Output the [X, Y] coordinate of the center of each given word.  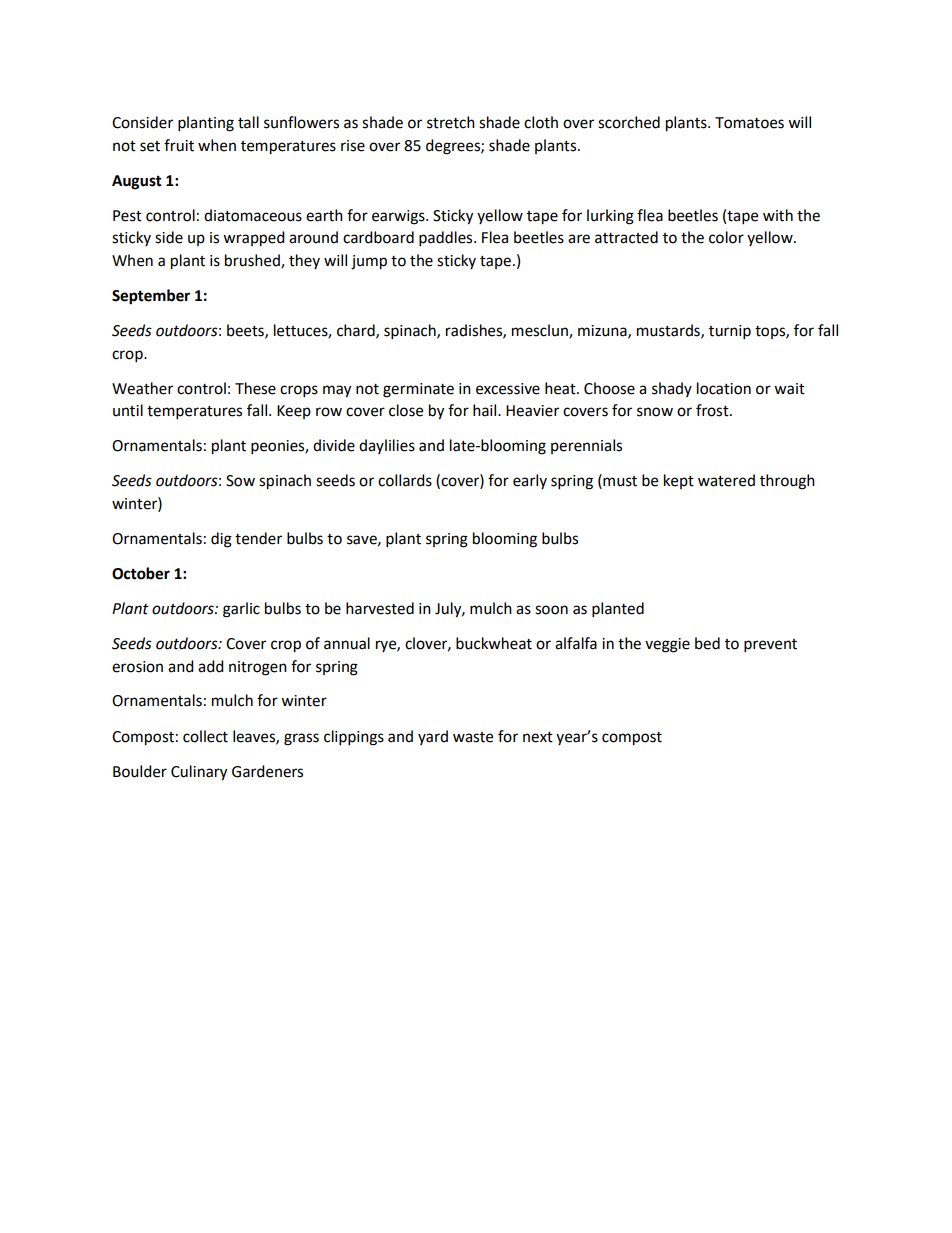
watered [726, 480]
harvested [380, 608]
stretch [451, 122]
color [726, 237]
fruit [179, 145]
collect [205, 736]
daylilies [387, 446]
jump [369, 262]
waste [473, 737]
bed [707, 643]
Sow [240, 481]
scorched [629, 122]
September [151, 297]
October [141, 573]
